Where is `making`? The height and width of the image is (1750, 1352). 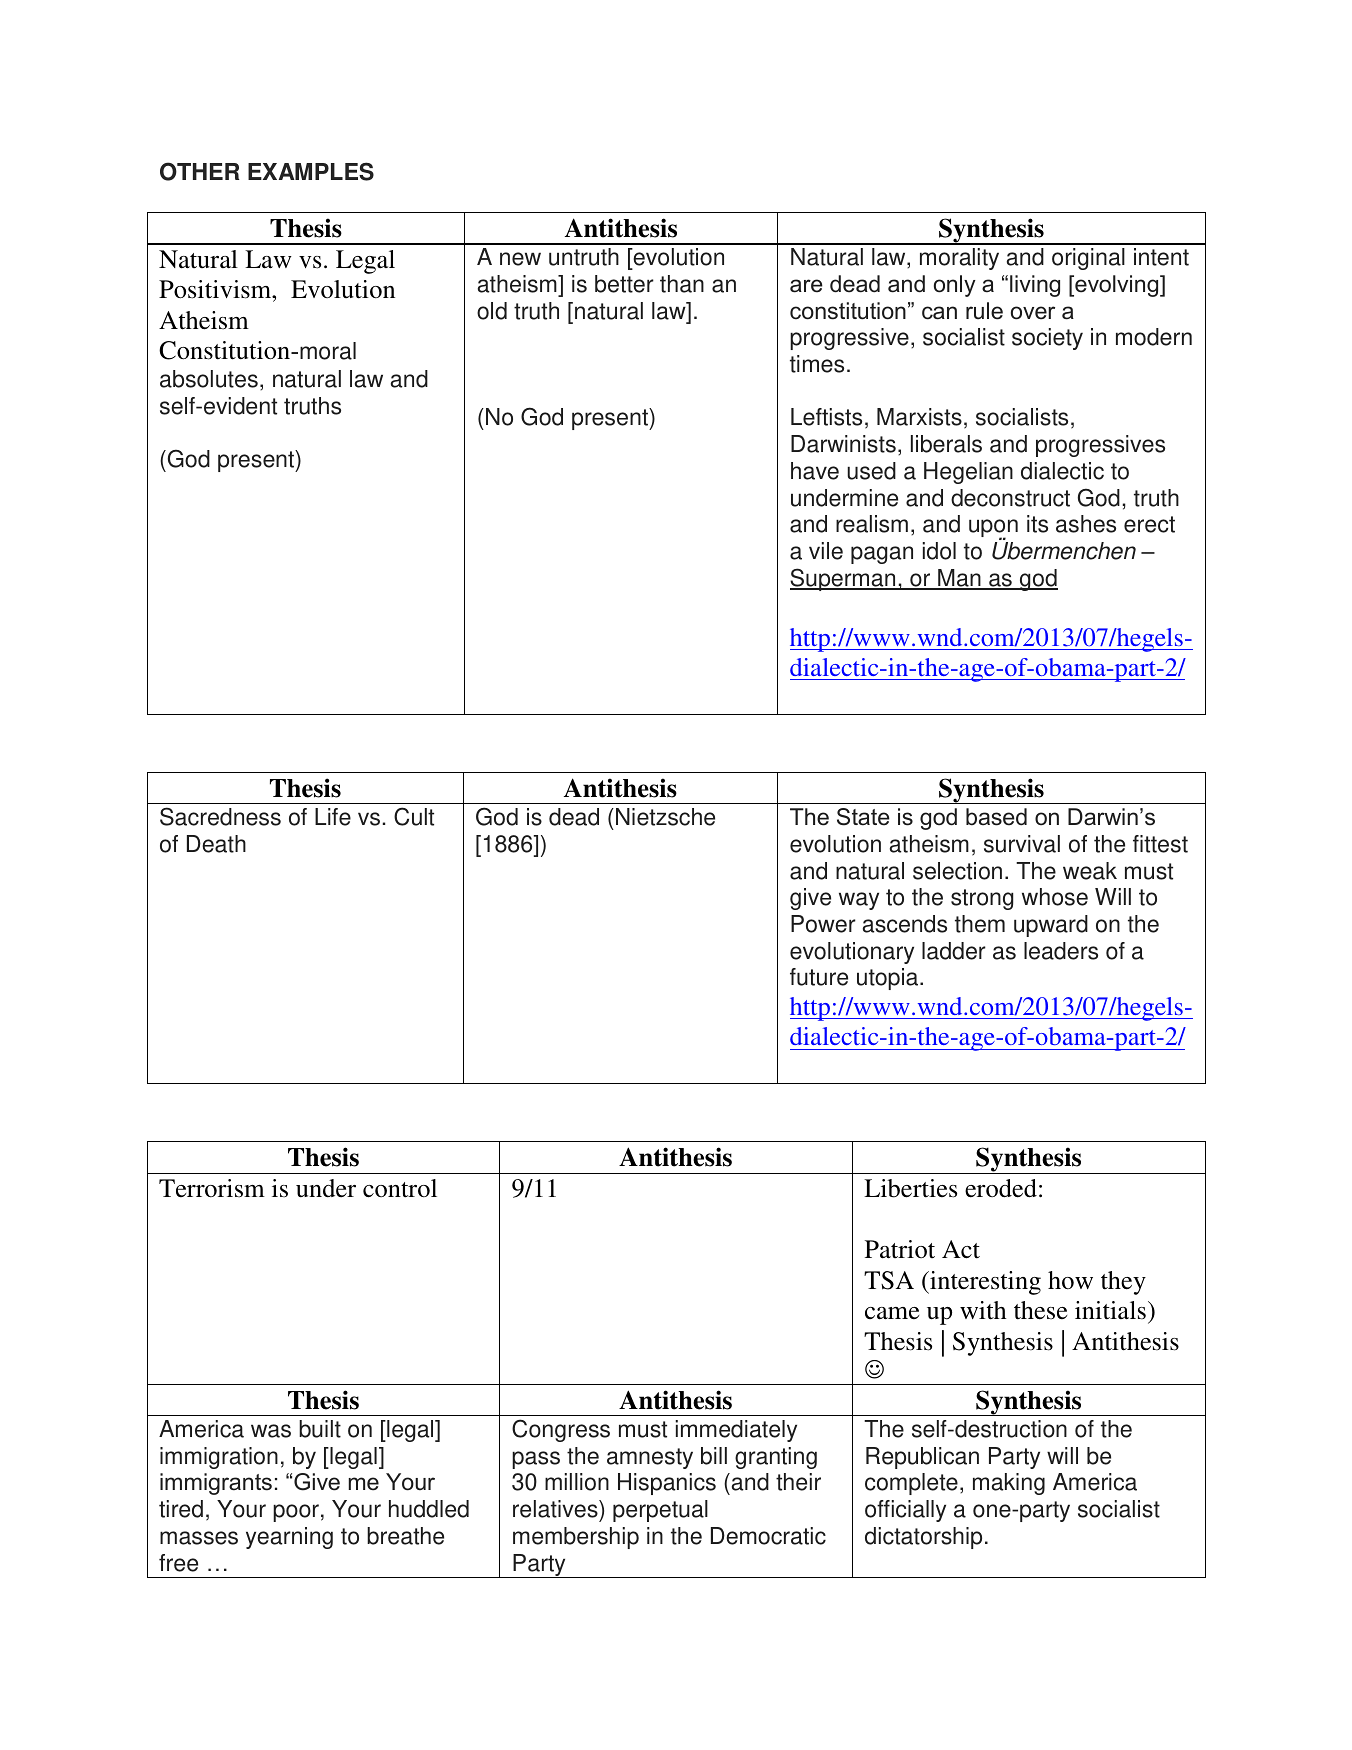 making is located at coordinates (1009, 1484).
